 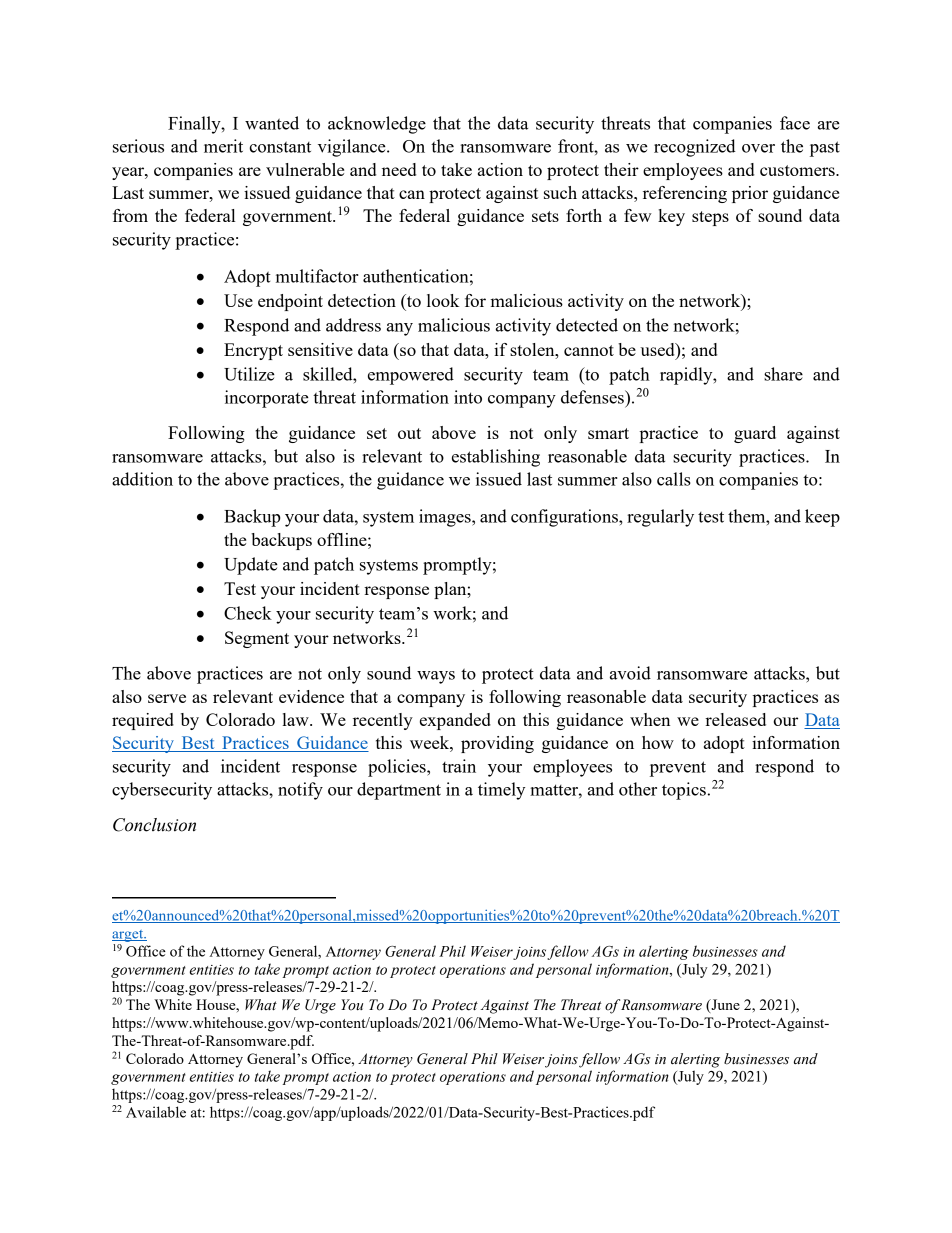 I want to click on Utilize, so click(x=249, y=374).
